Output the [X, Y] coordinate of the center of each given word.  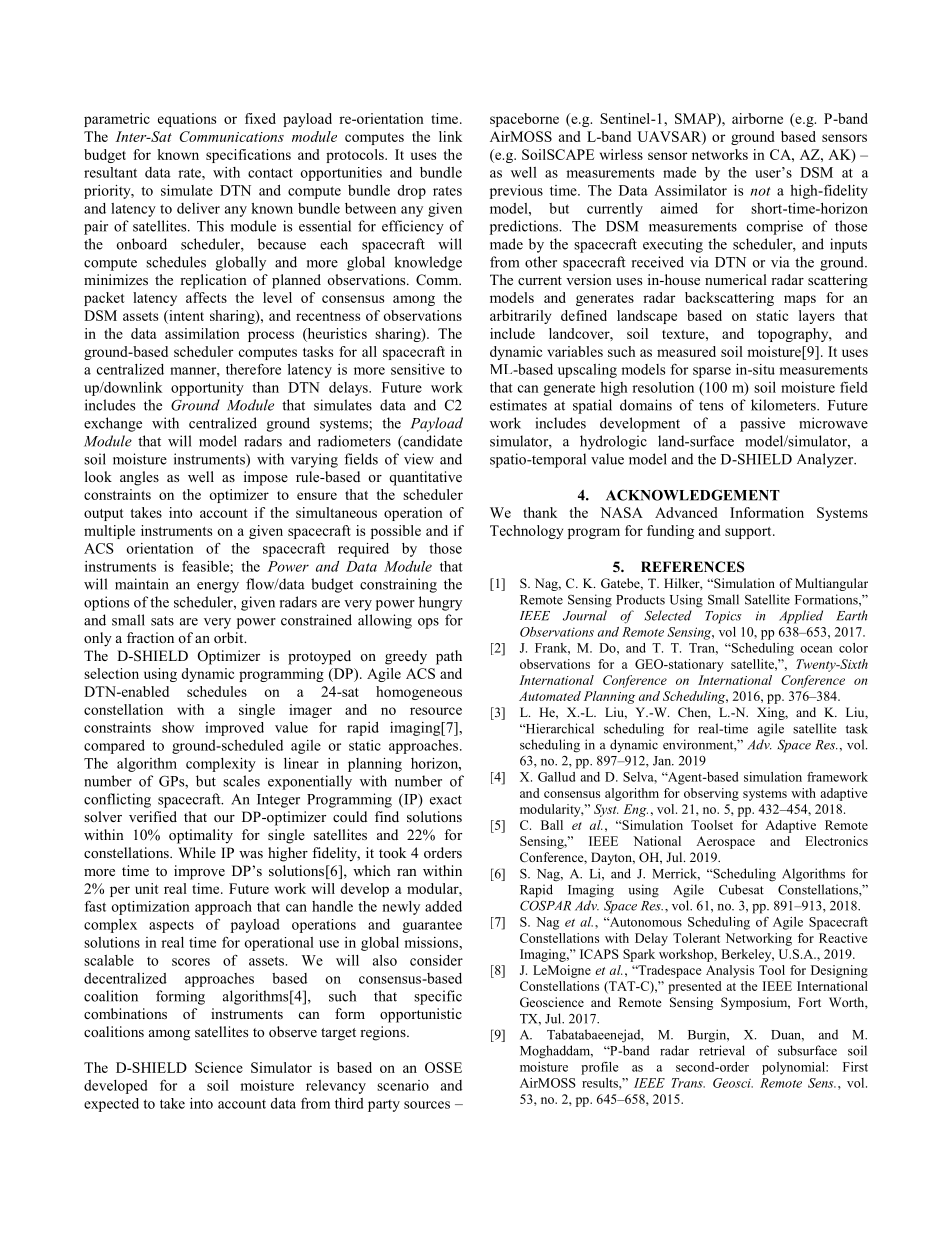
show [178, 727]
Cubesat [741, 889]
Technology [526, 532]
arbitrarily [520, 317]
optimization [151, 908]
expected [111, 1105]
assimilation [202, 333]
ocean [816, 649]
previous [516, 192]
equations [187, 120]
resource [436, 711]
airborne [757, 118]
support [749, 533]
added [443, 906]
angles [139, 478]
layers [817, 317]
